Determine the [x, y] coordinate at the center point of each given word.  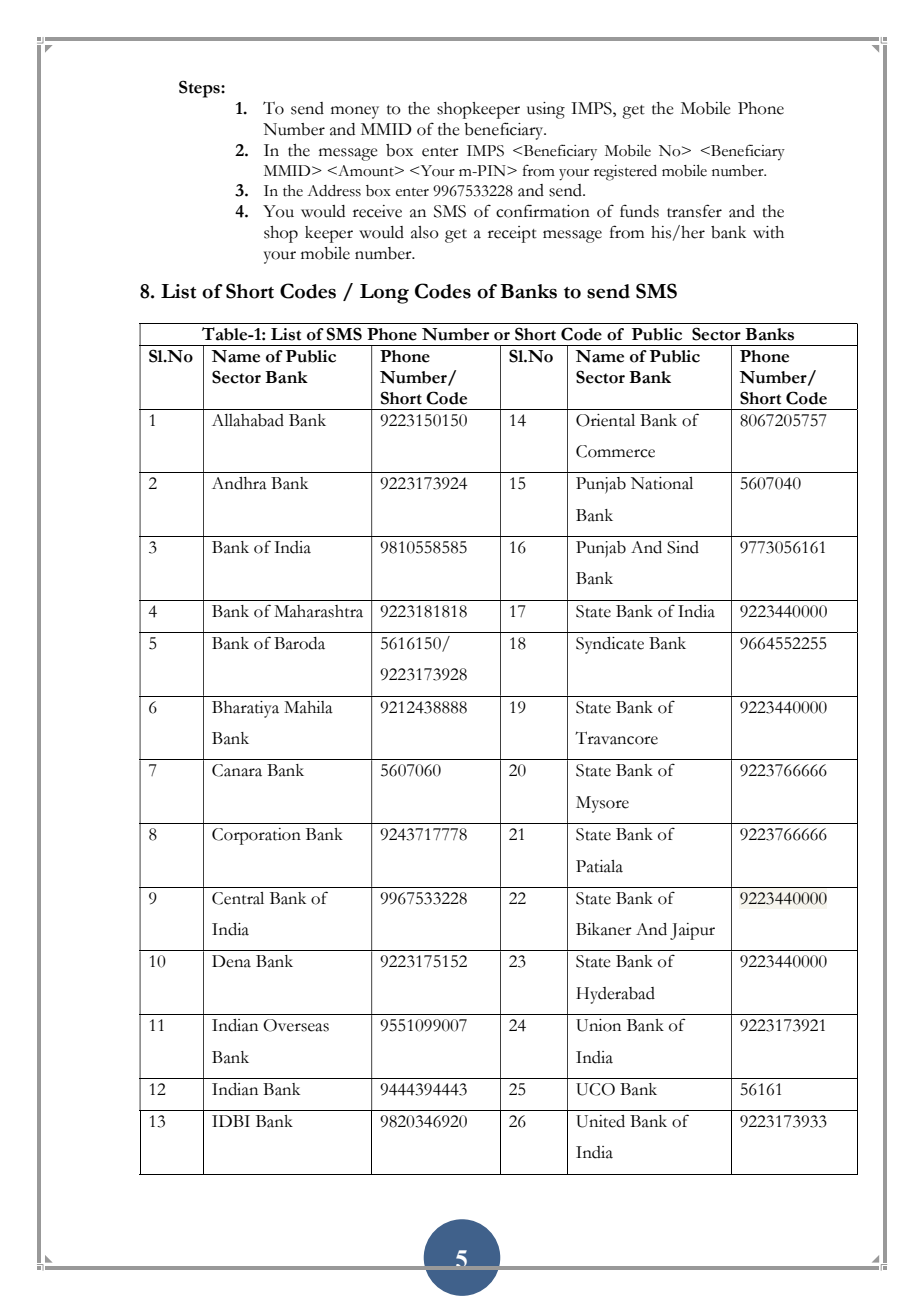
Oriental [605, 420]
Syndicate [610, 645]
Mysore [602, 804]
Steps [200, 89]
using [546, 110]
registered [625, 173]
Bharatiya [245, 709]
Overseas [296, 1025]
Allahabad [248, 420]
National [662, 483]
